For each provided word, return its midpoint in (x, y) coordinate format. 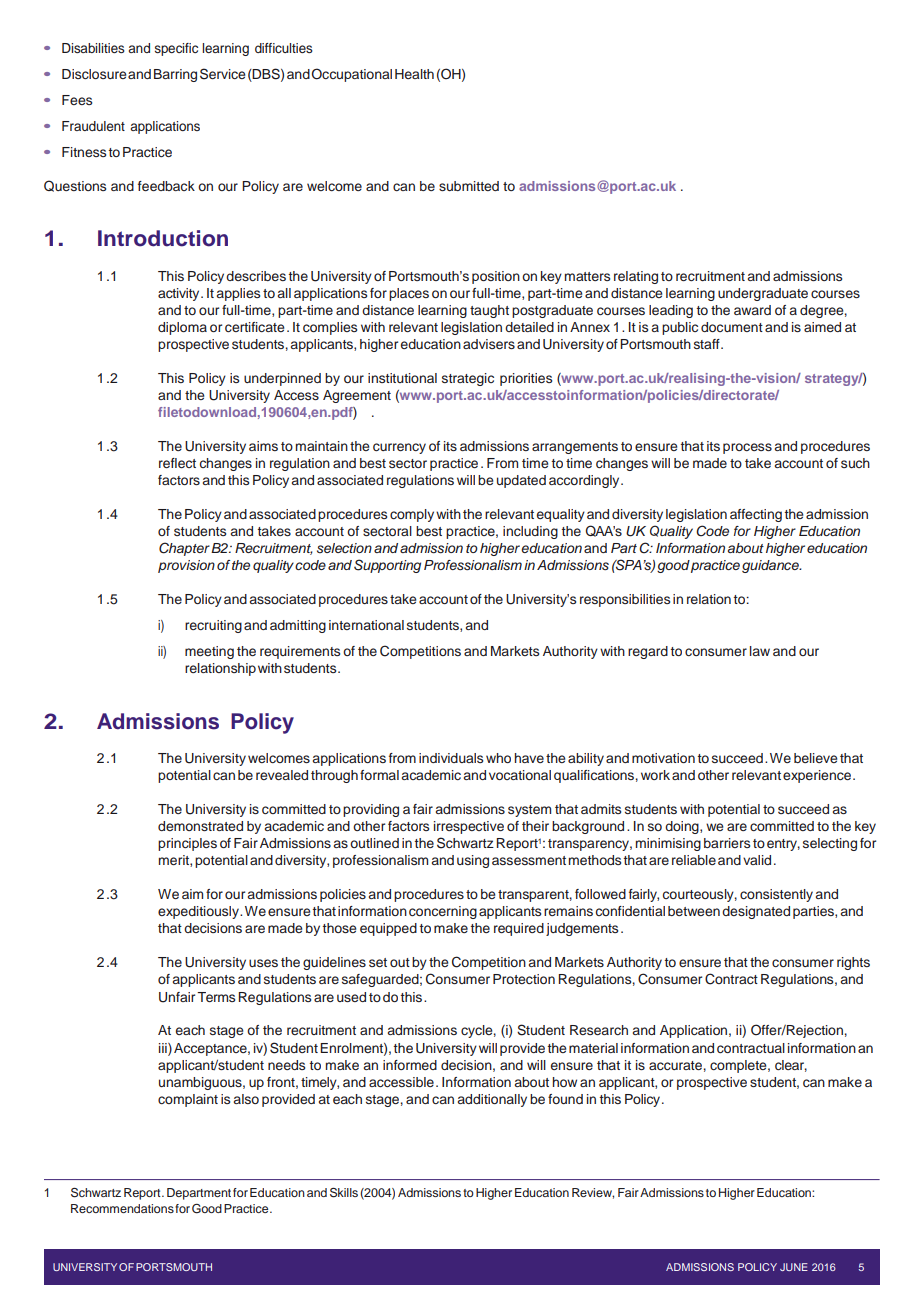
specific (176, 49)
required (519, 929)
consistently (776, 895)
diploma (182, 328)
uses (263, 963)
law (760, 651)
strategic (468, 379)
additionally (492, 1100)
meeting (209, 652)
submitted (469, 186)
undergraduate (763, 294)
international (366, 625)
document (732, 327)
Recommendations (123, 1208)
